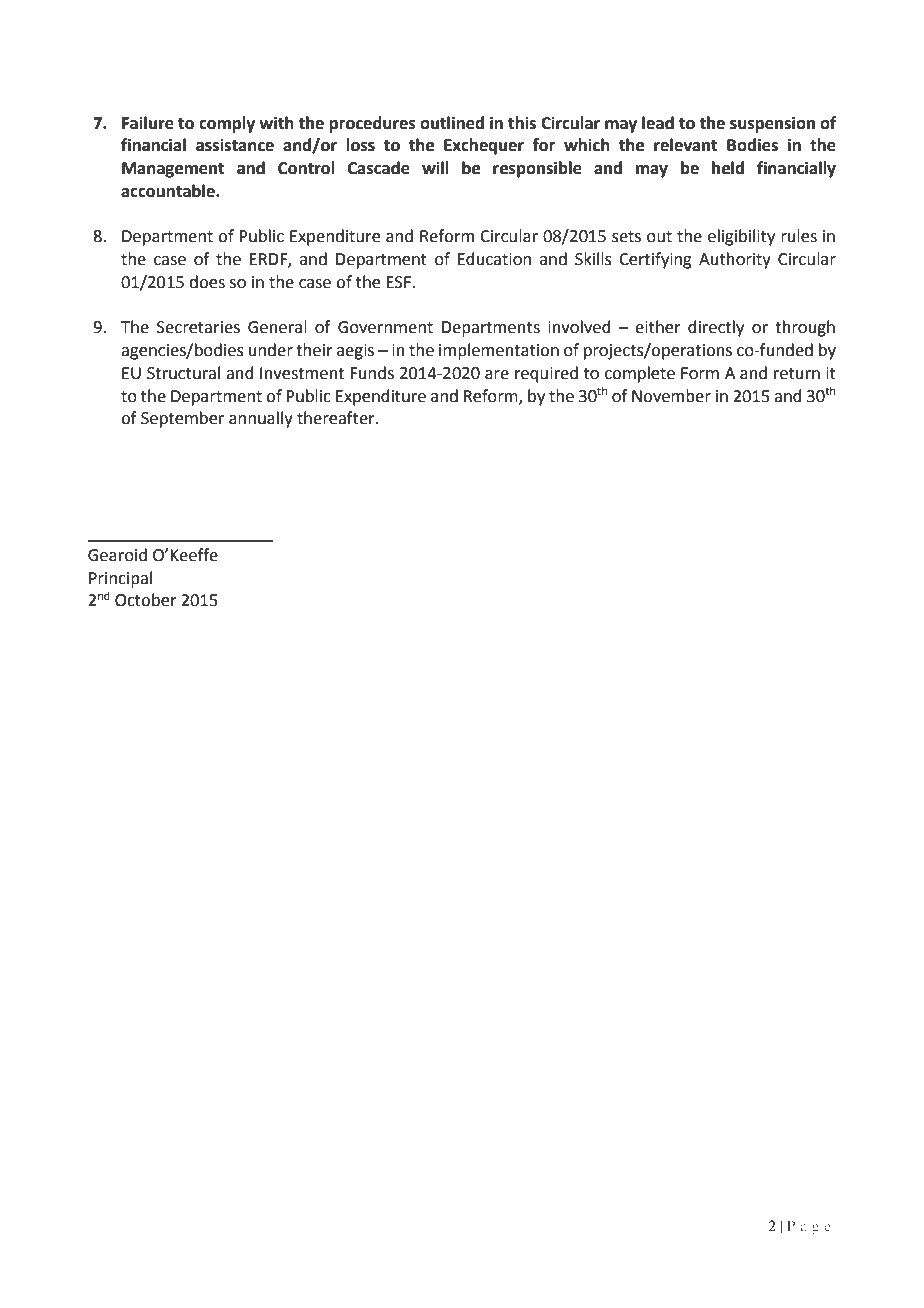 The width and height of the screenshot is (924, 1308). I want to click on does, so click(207, 282).
